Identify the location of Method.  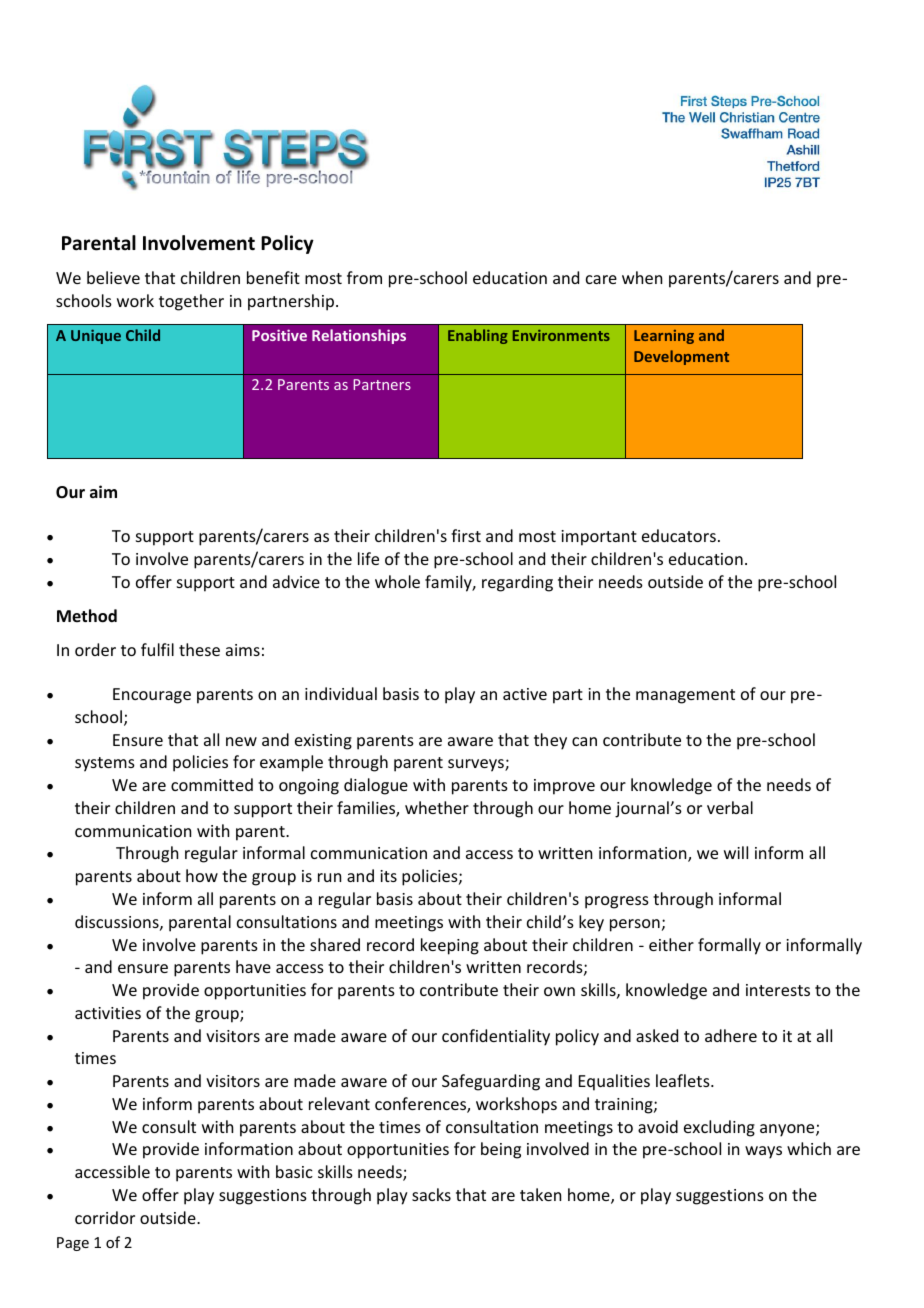
(87, 616).
